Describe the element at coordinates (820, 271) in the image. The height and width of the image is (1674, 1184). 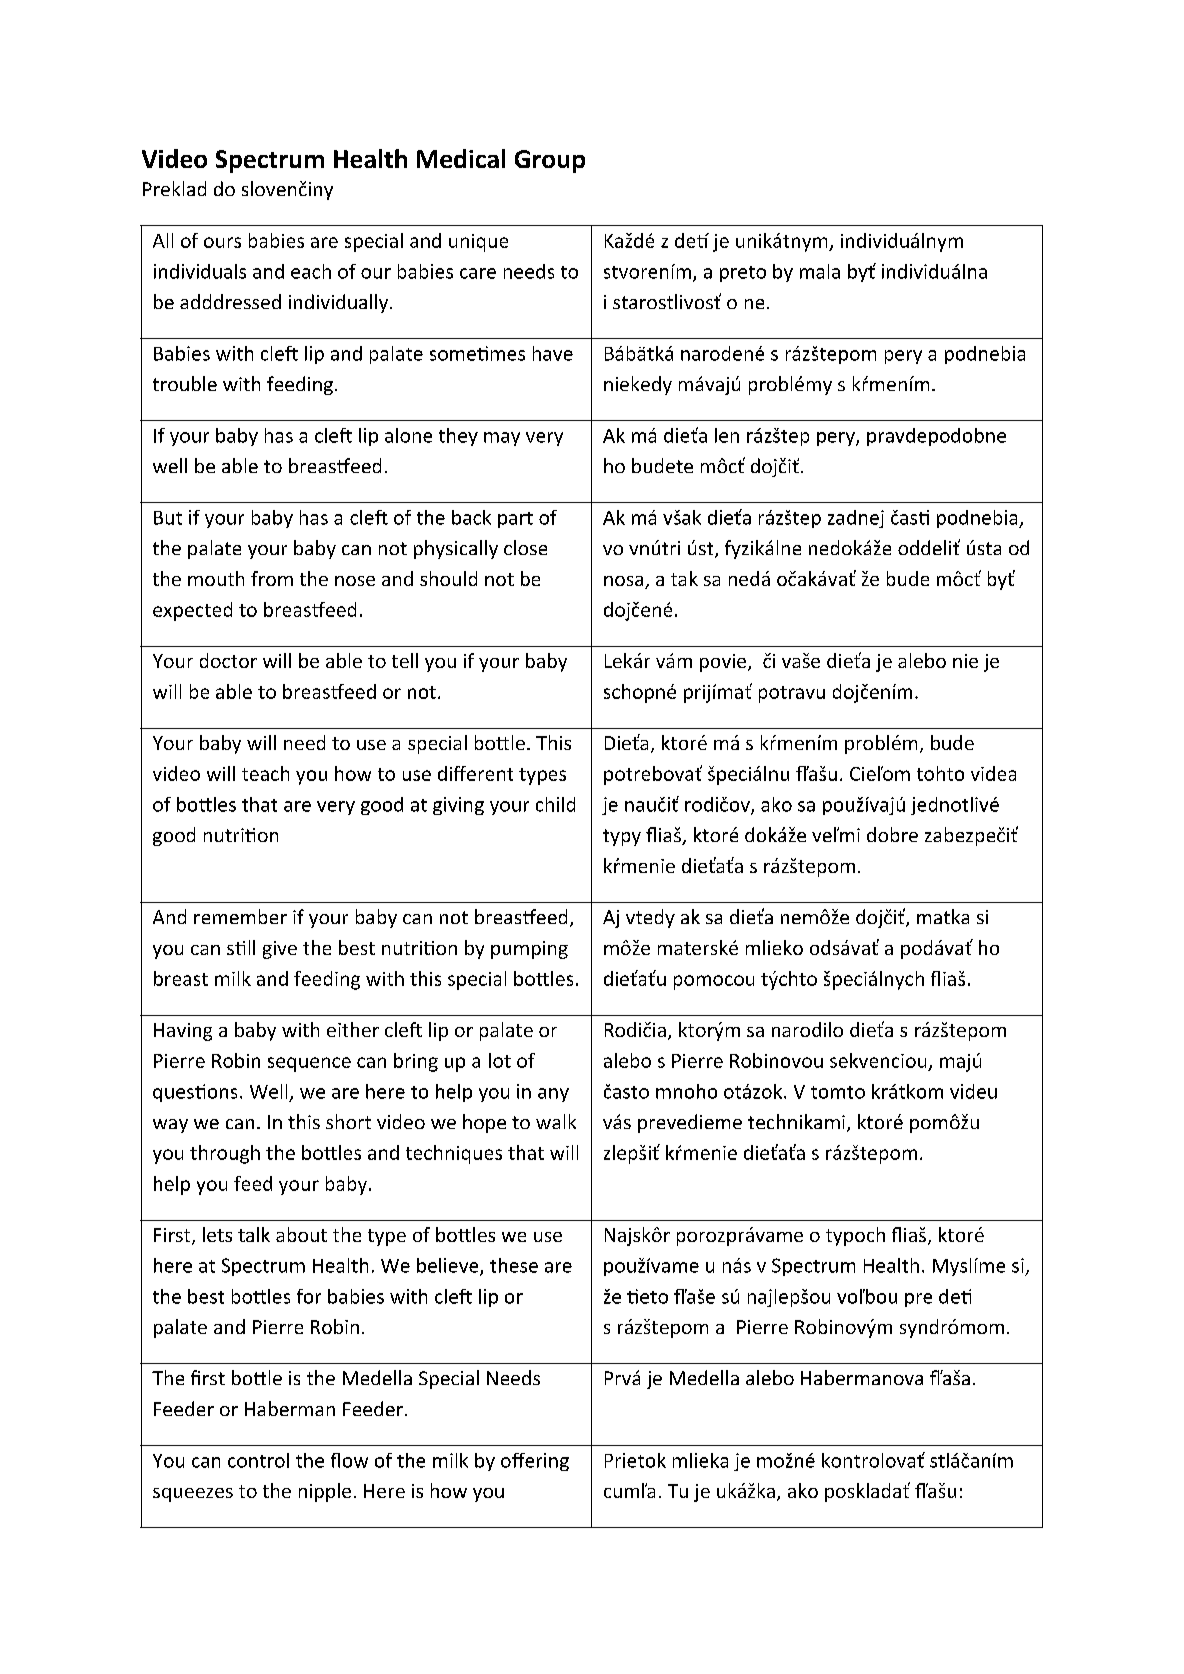
I see `mala` at that location.
